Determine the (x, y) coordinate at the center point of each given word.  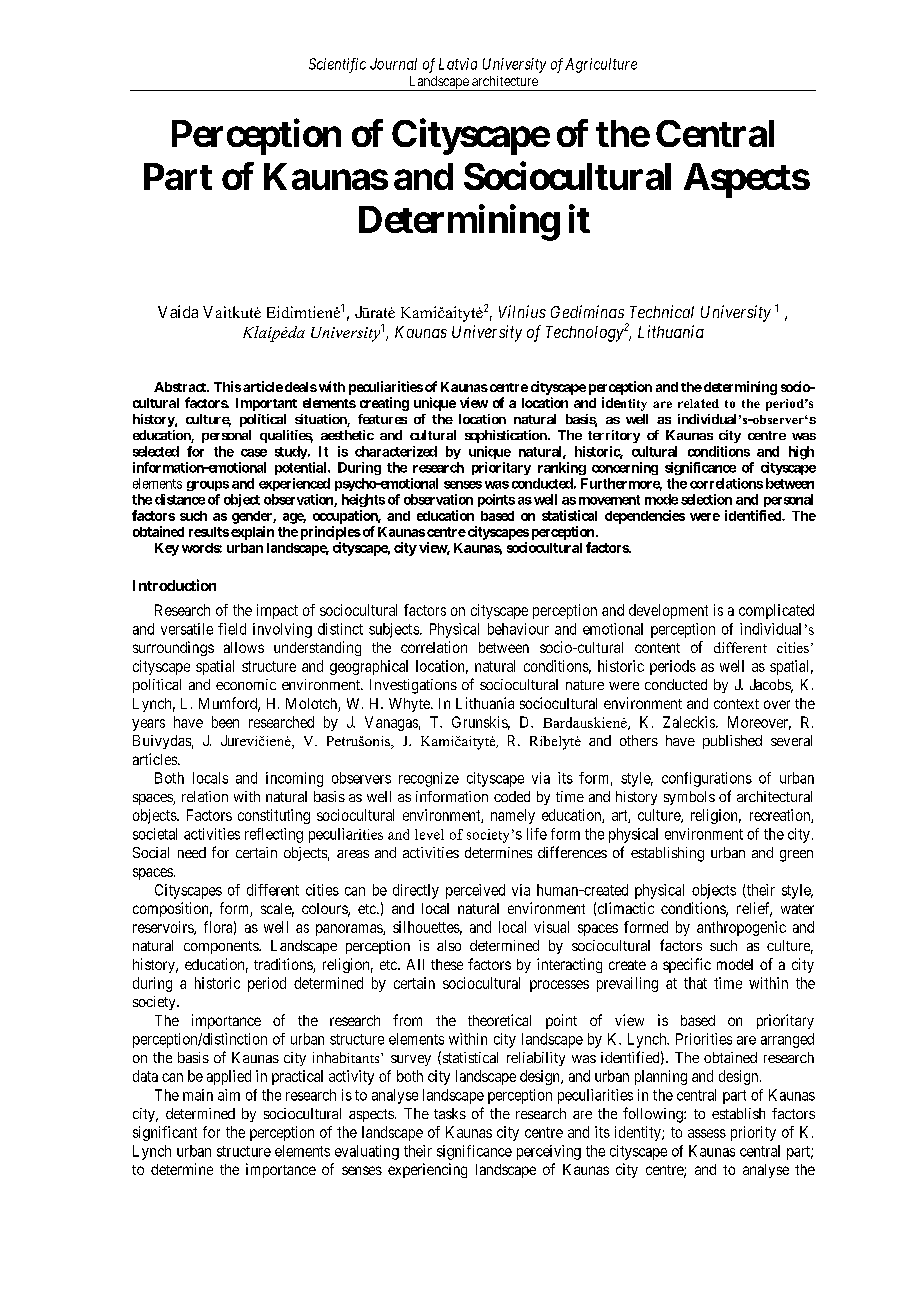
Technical (662, 311)
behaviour (518, 629)
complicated (776, 611)
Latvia (458, 64)
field (232, 629)
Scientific (337, 65)
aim (229, 1095)
